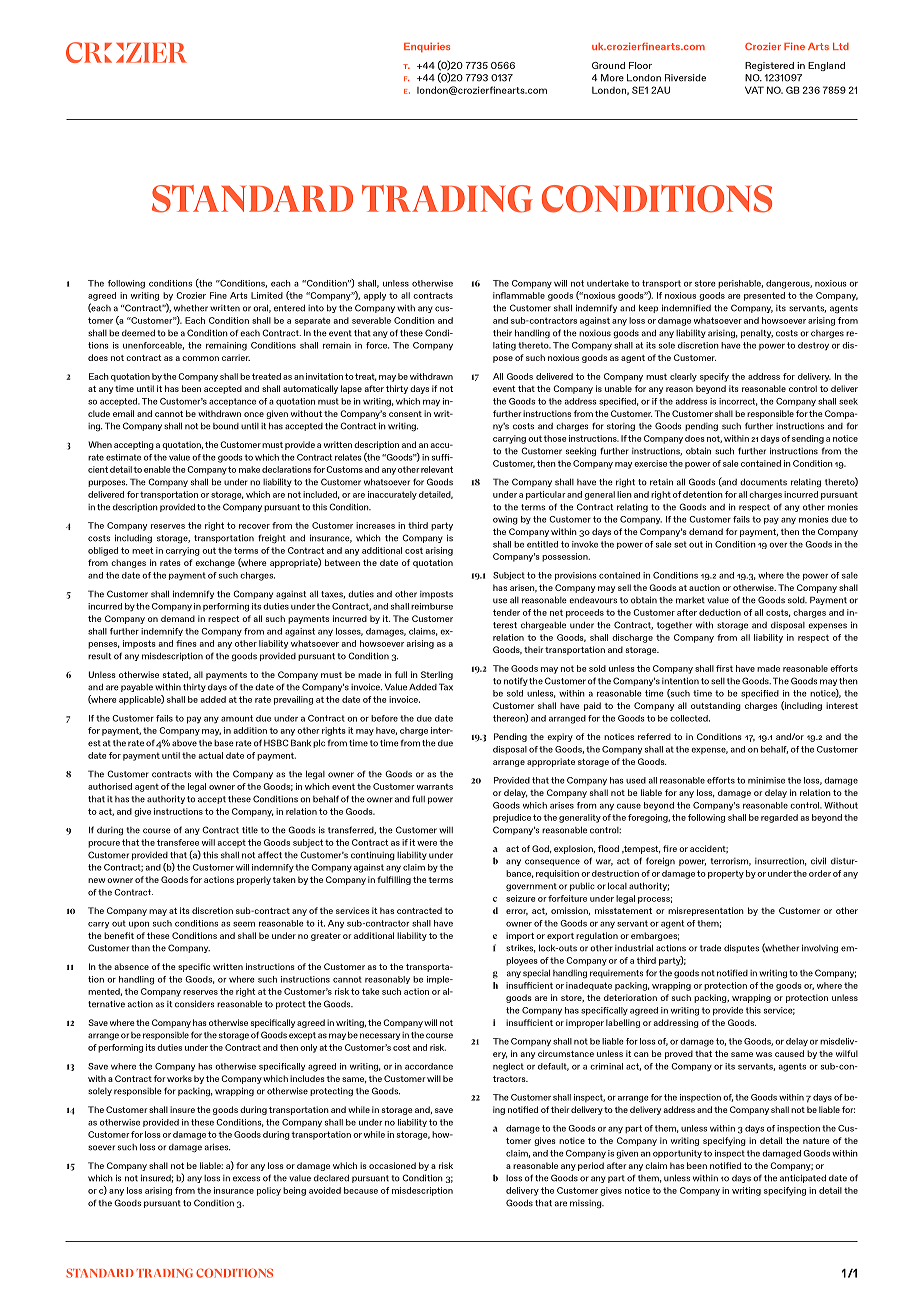 This page has height=1308, width=924. I want to click on than, so click(140, 947).
